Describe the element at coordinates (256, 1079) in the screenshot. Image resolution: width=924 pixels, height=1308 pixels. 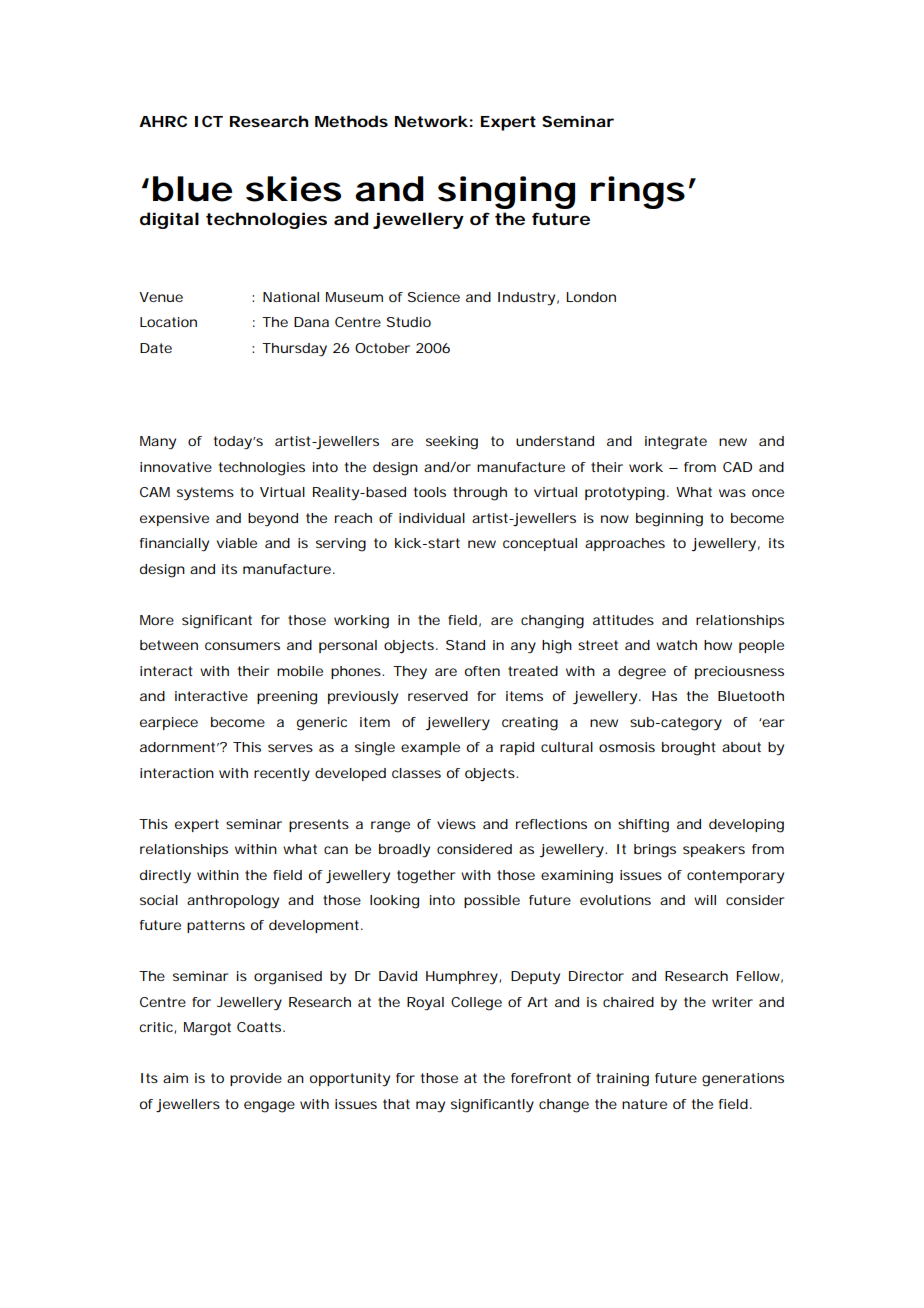
I see `provide` at that location.
